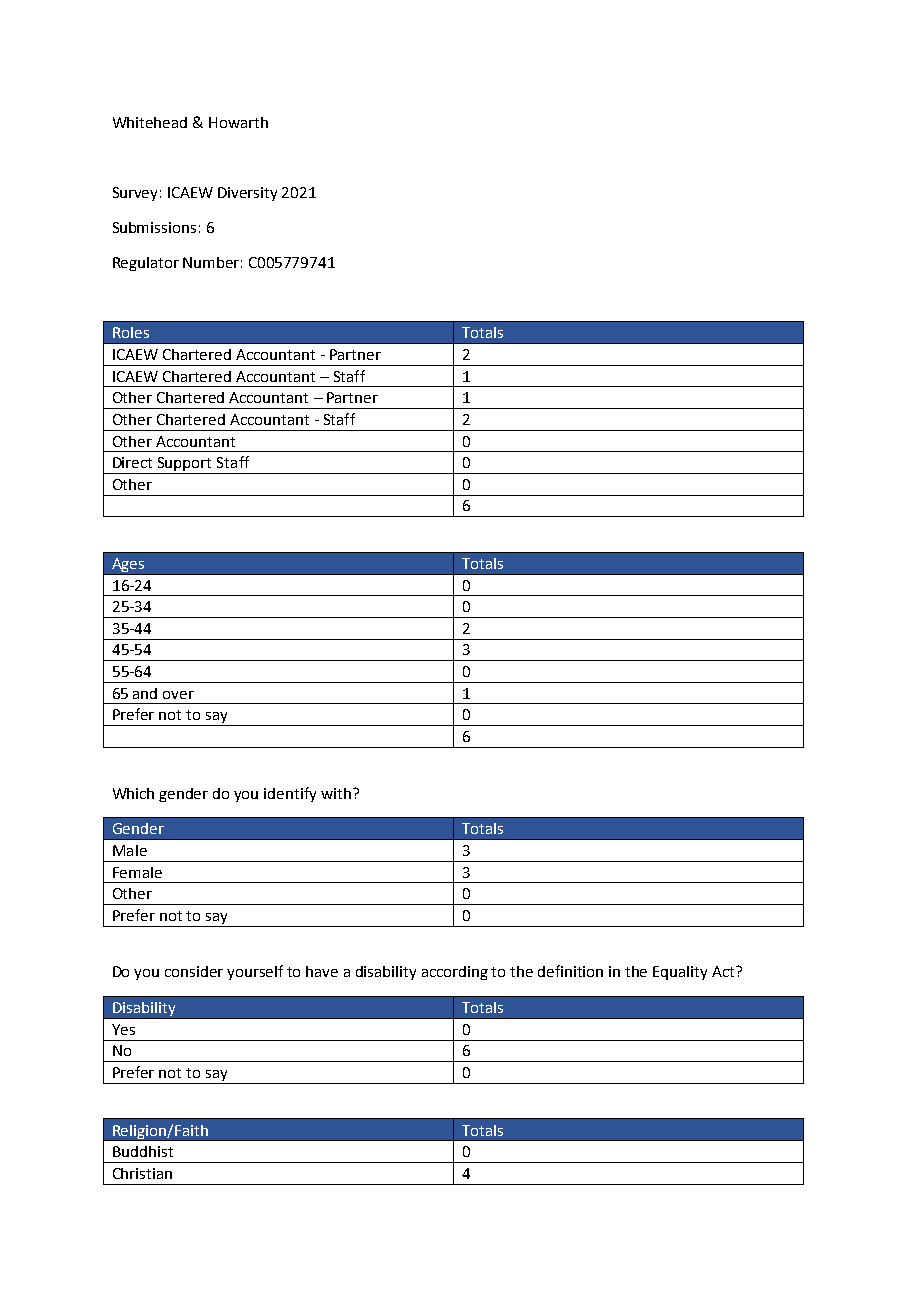  Describe the element at coordinates (212, 262) in the screenshot. I see `Number` at that location.
